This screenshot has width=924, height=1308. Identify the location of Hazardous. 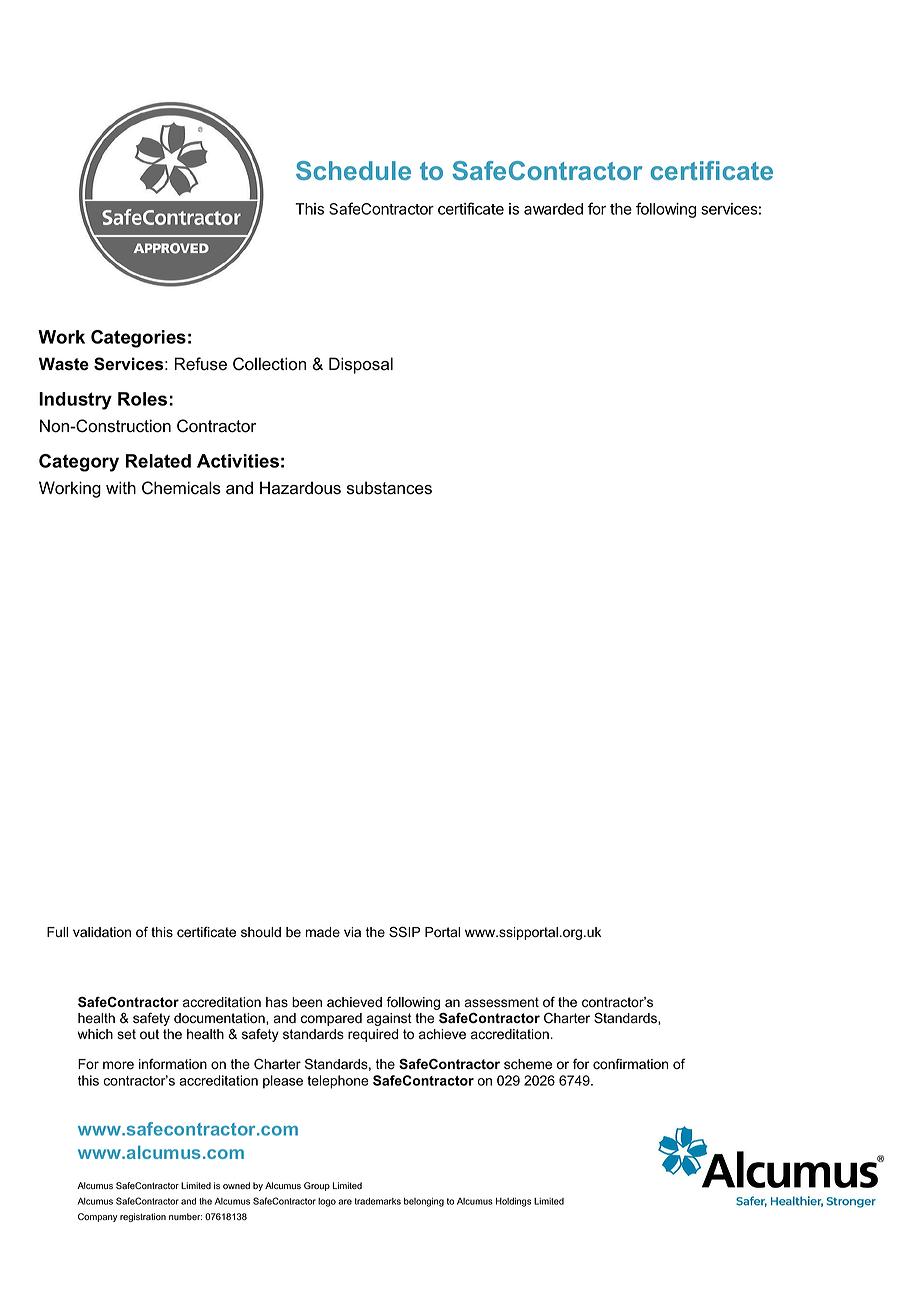
(300, 488).
